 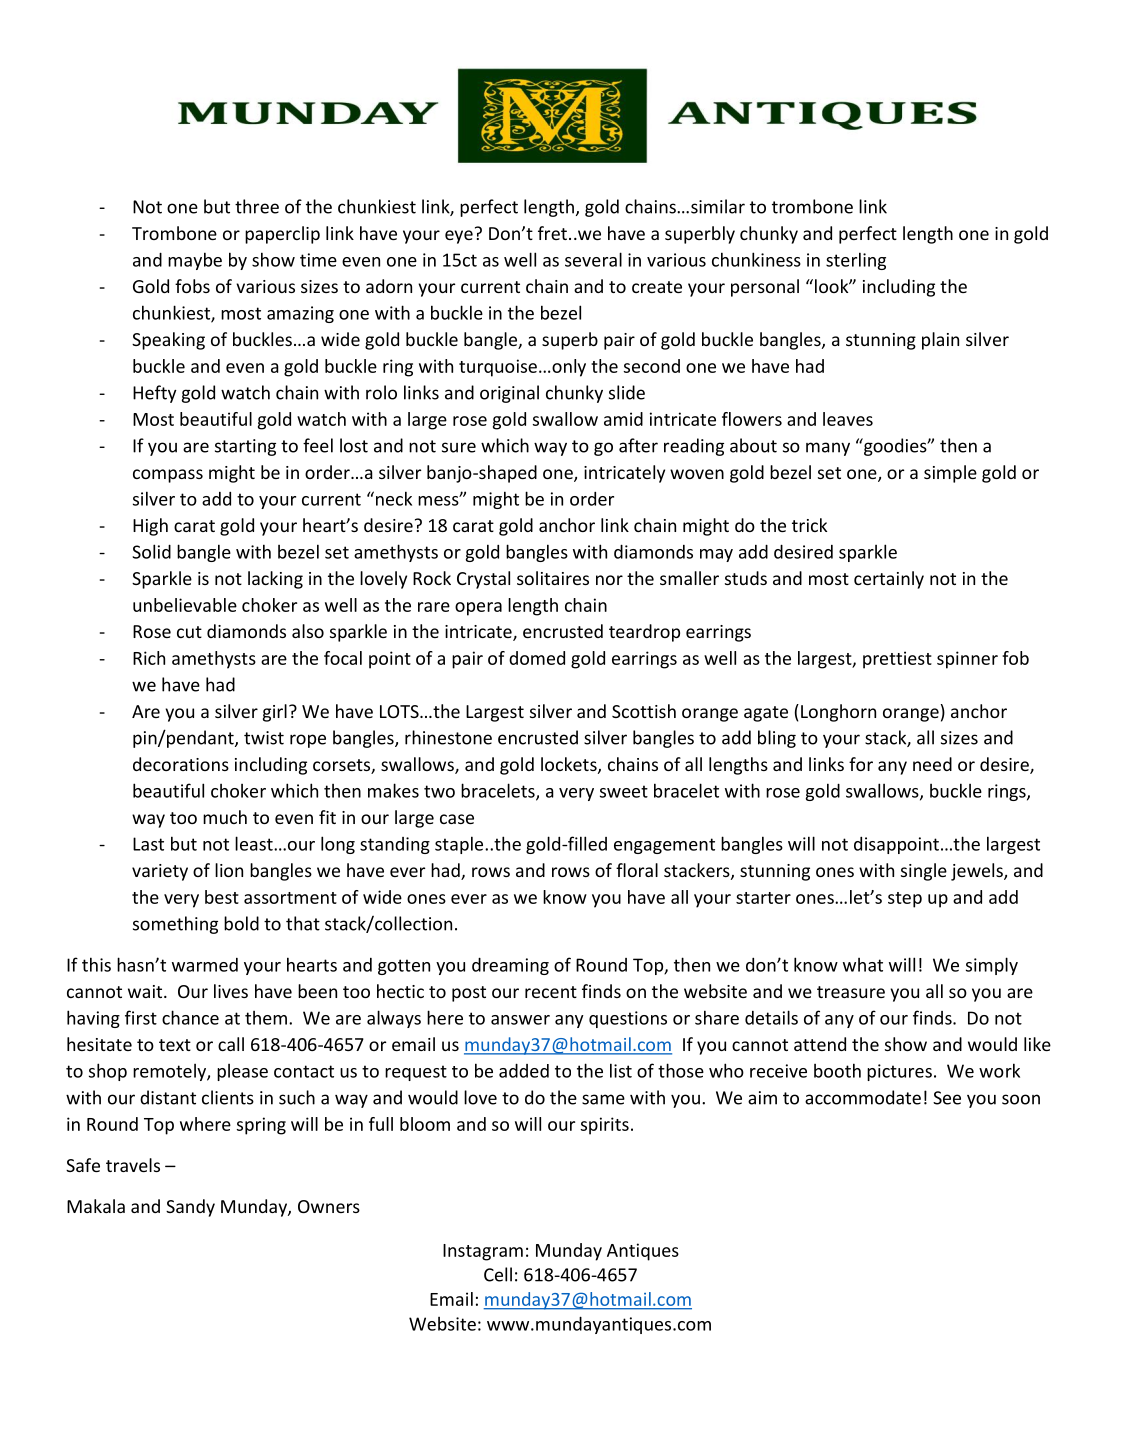 I want to click on solitaires, so click(x=553, y=578).
